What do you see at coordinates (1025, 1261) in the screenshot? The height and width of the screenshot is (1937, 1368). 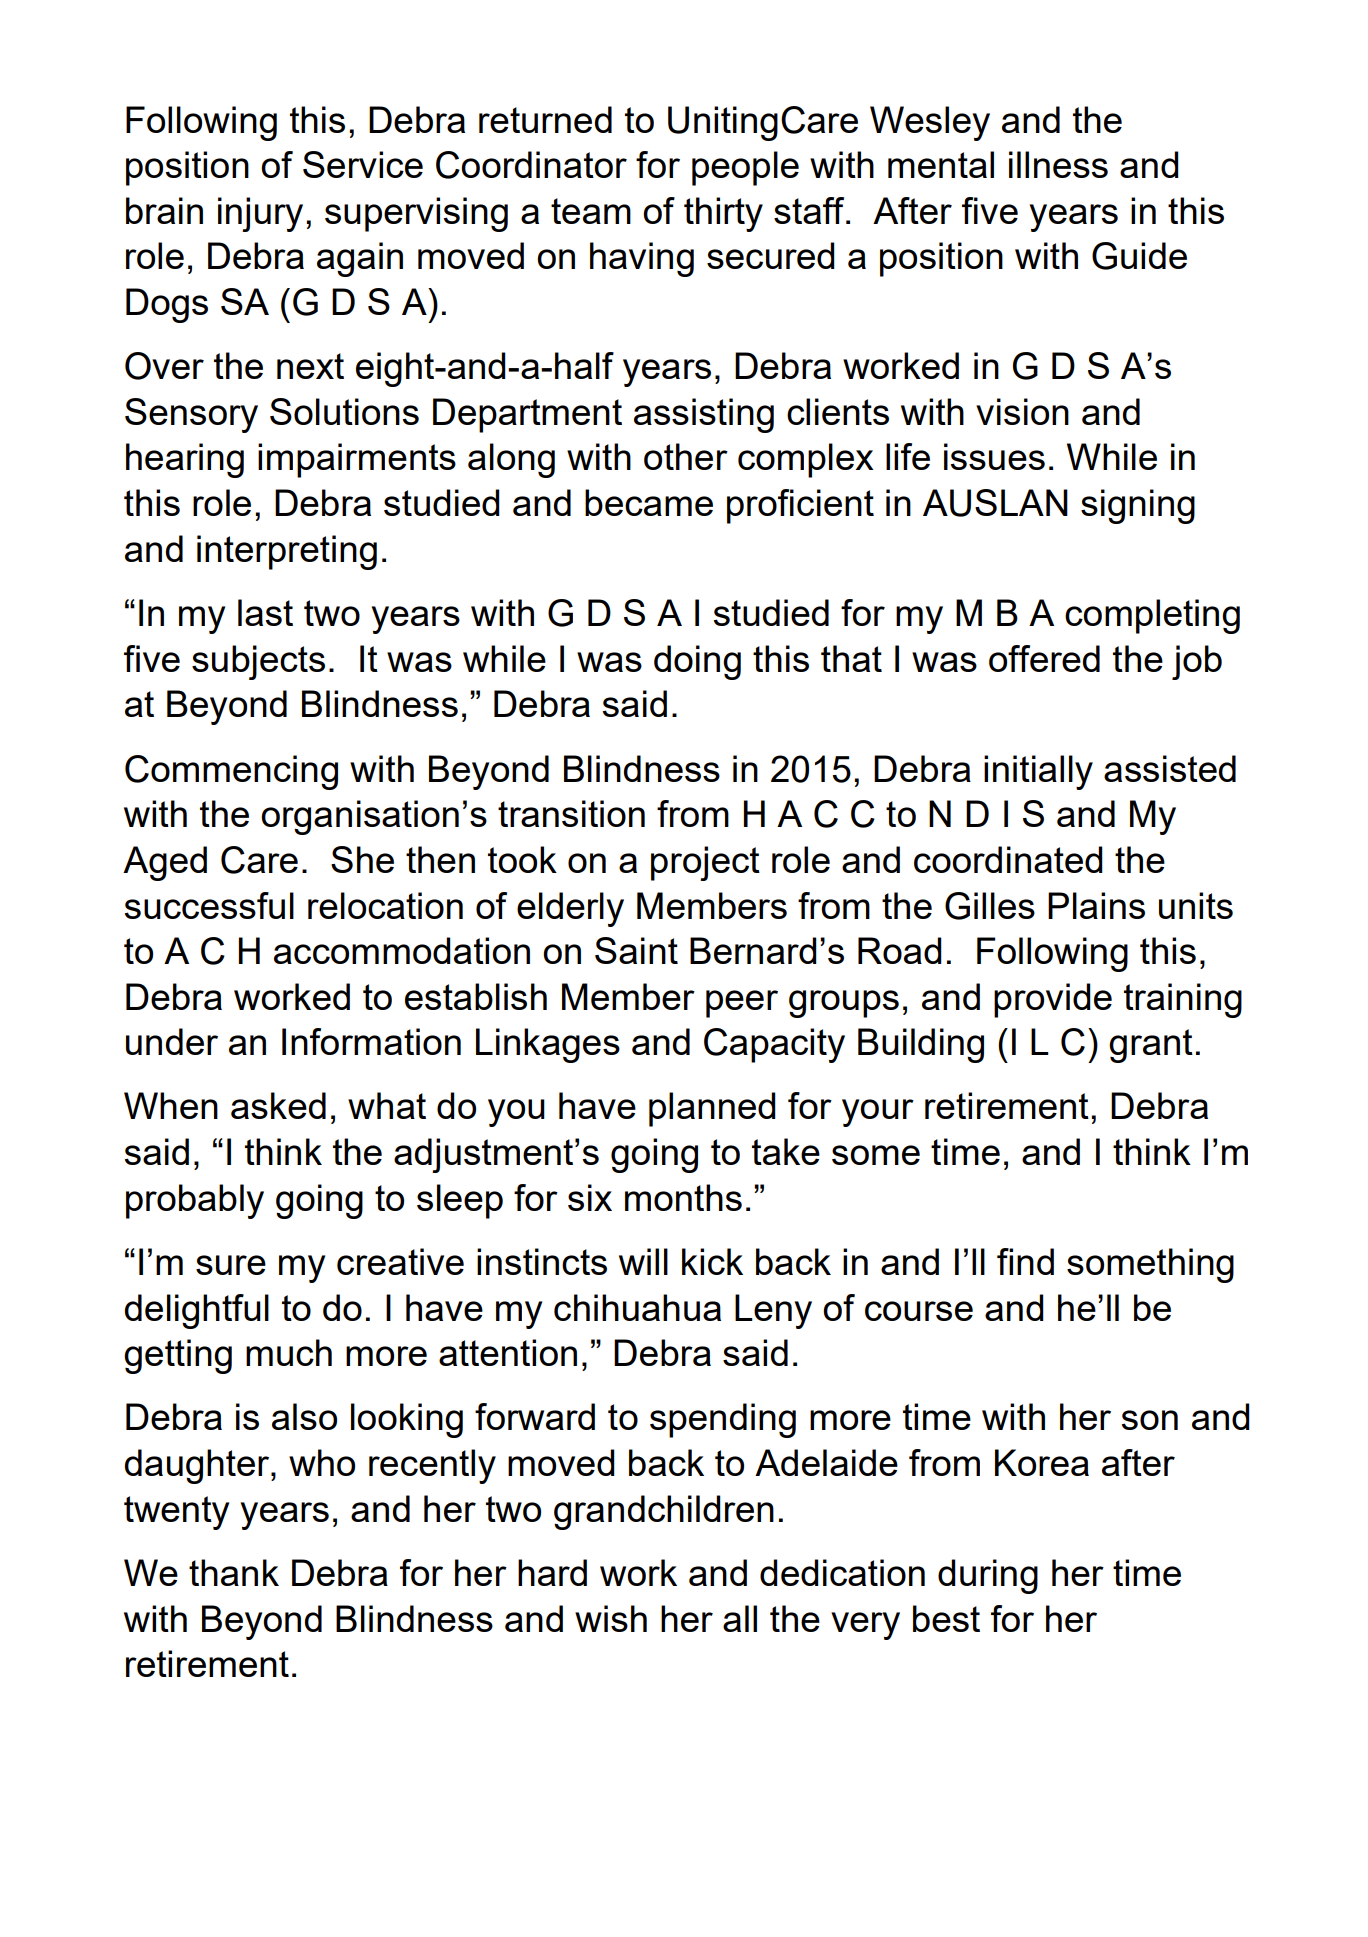 I see `find` at bounding box center [1025, 1261].
